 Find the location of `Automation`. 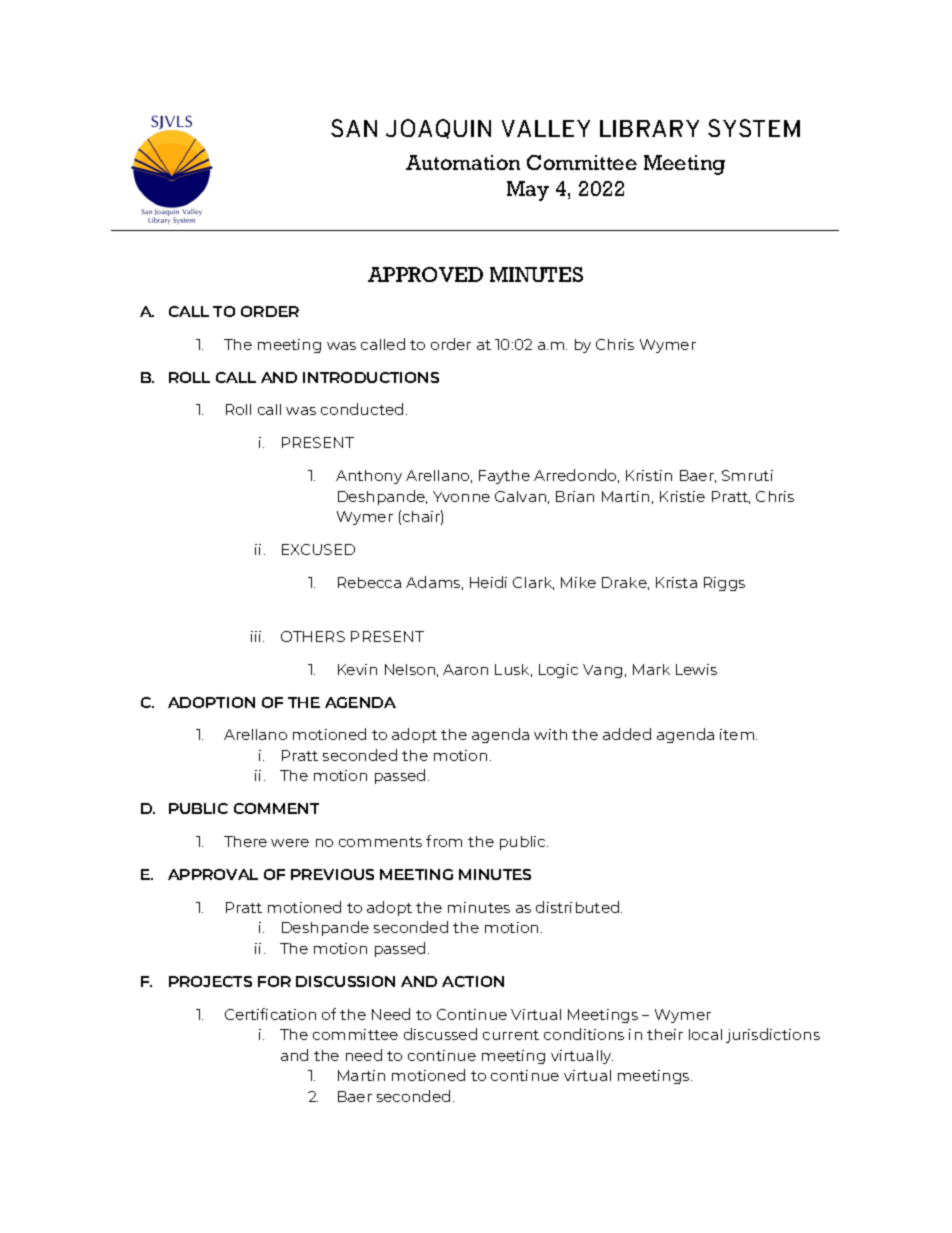

Automation is located at coordinates (463, 162).
